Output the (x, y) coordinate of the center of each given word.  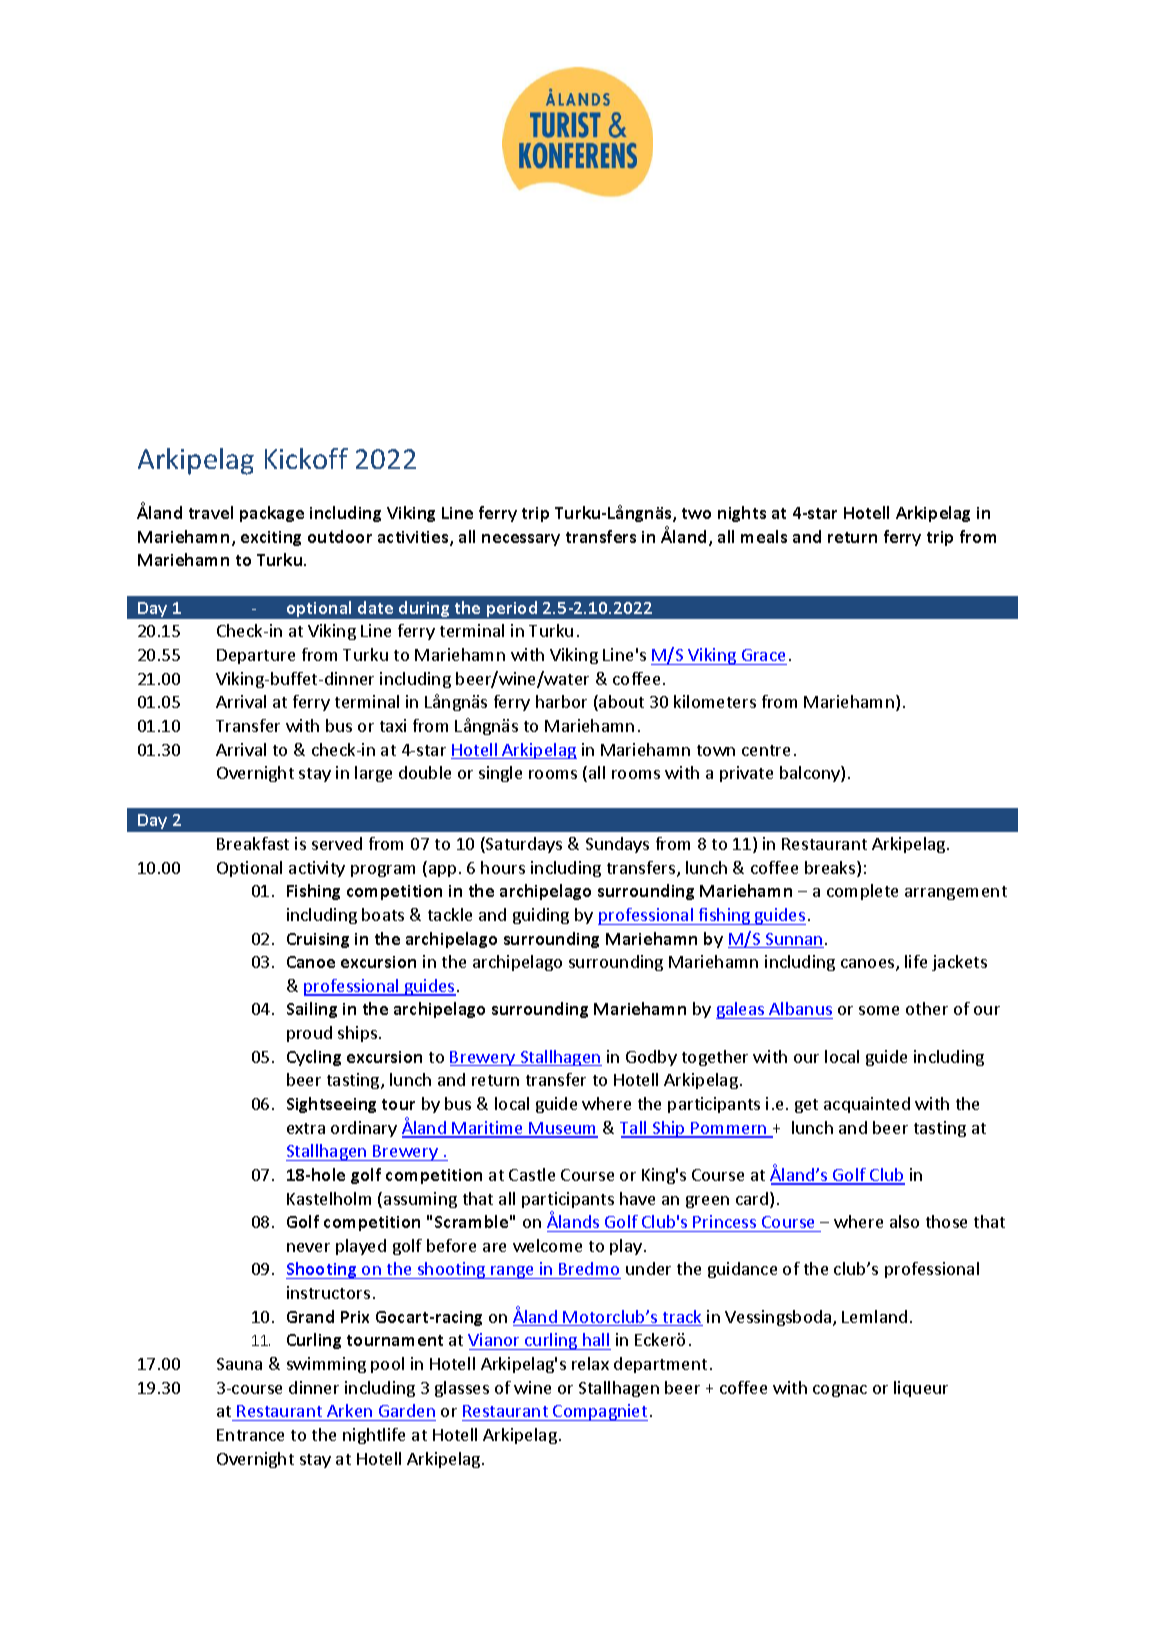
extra (306, 1128)
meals (764, 536)
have (637, 1198)
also (904, 1221)
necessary (521, 540)
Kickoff (306, 458)
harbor (561, 701)
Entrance (250, 1435)
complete (862, 892)
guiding (541, 916)
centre (766, 750)
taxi (393, 725)
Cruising (318, 940)
